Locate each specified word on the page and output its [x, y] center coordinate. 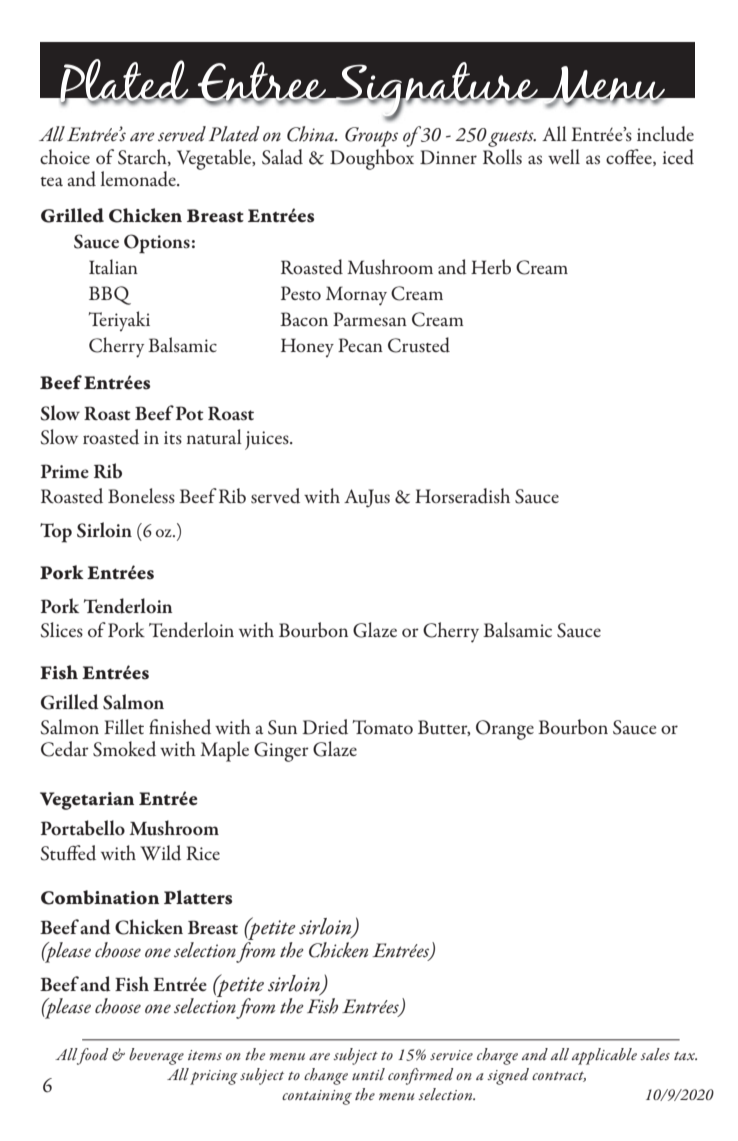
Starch [143, 157]
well [564, 156]
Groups [371, 137]
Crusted [419, 345]
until [368, 1074]
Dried [325, 727]
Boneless [141, 496]
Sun [282, 727]
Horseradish [462, 496]
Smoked [124, 749]
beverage [156, 1056]
